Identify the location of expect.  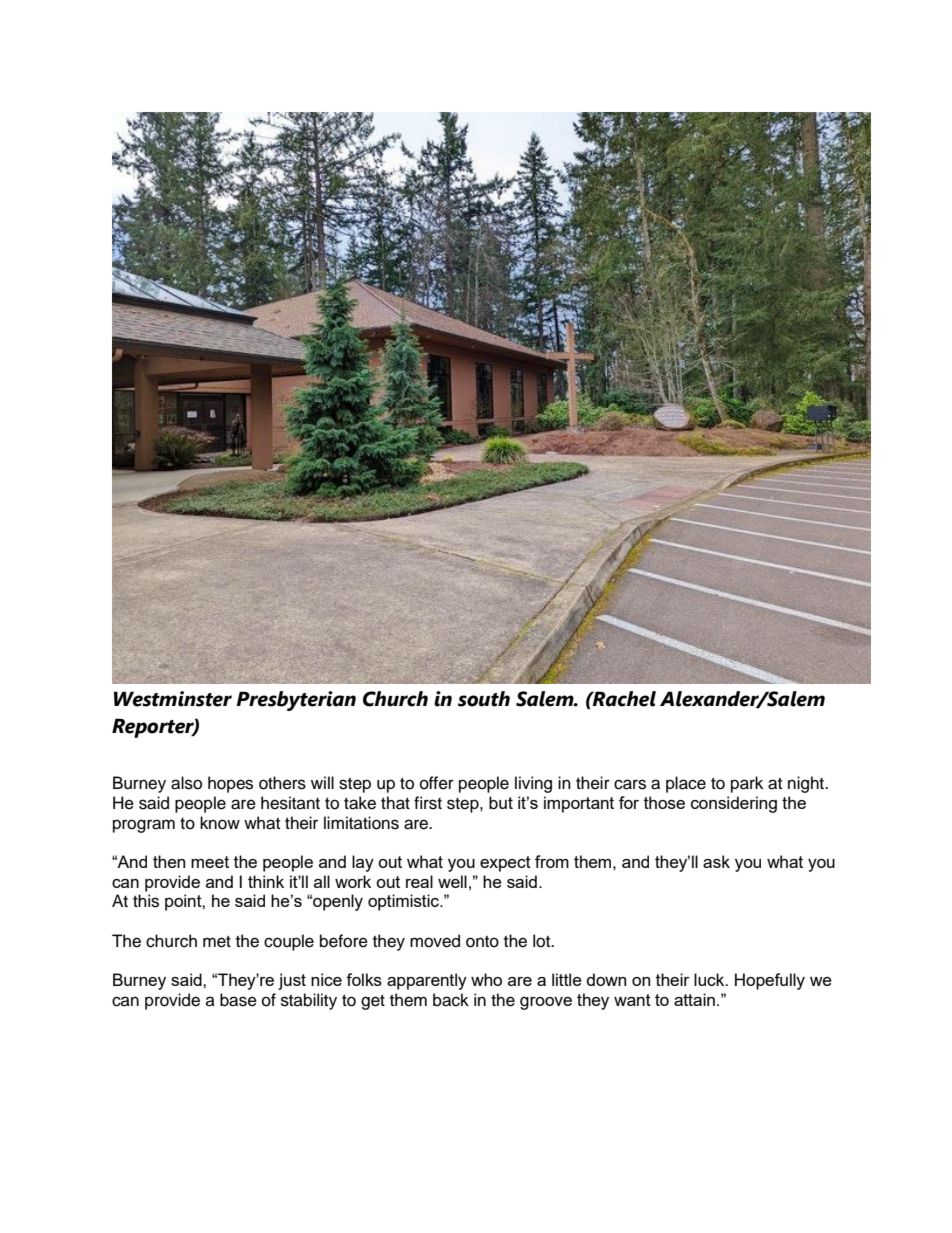
(505, 864).
